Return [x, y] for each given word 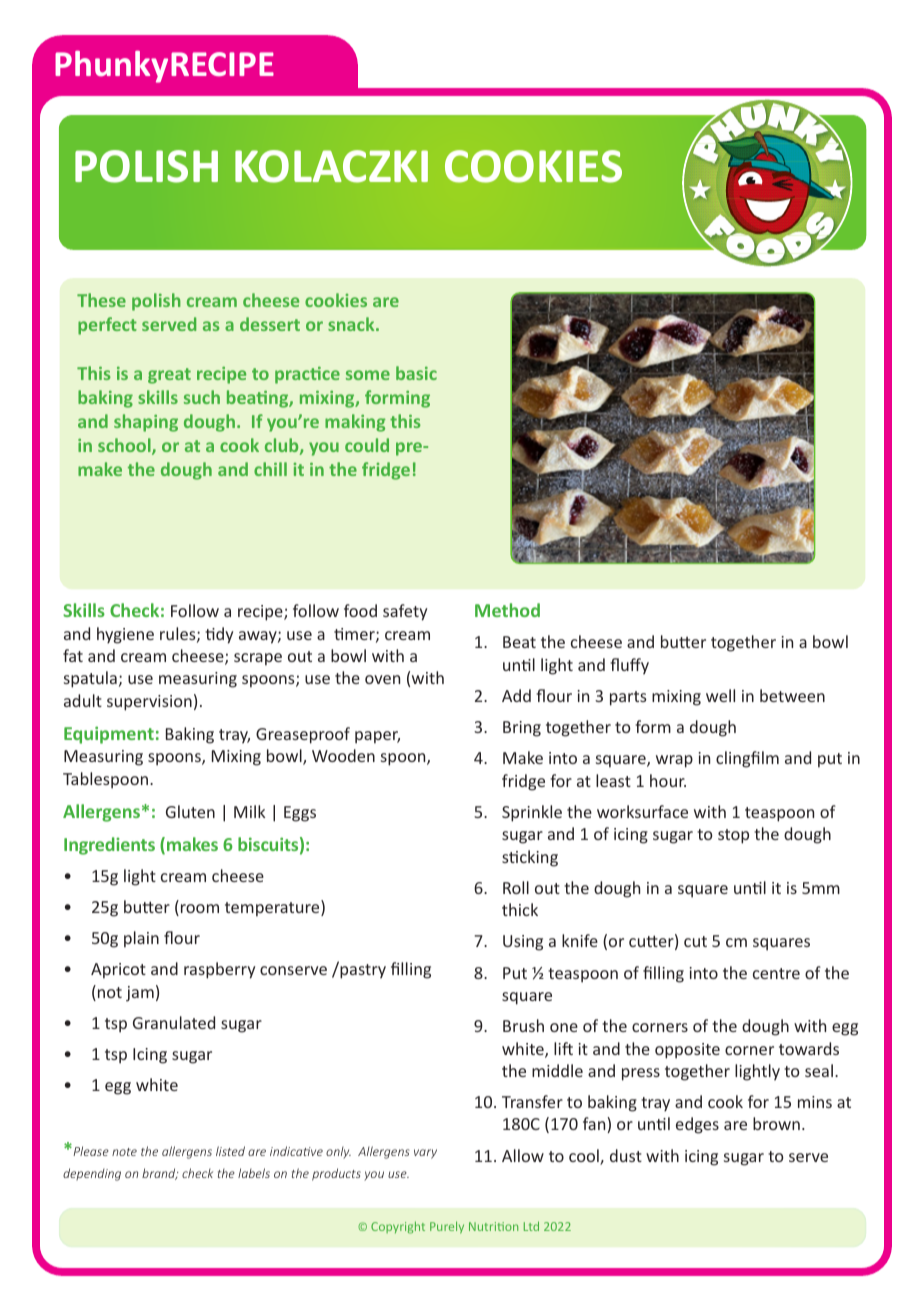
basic [416, 373]
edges [697, 1125]
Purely [447, 1227]
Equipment [109, 735]
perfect [107, 326]
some [368, 375]
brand [160, 1174]
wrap [674, 761]
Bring [522, 729]
